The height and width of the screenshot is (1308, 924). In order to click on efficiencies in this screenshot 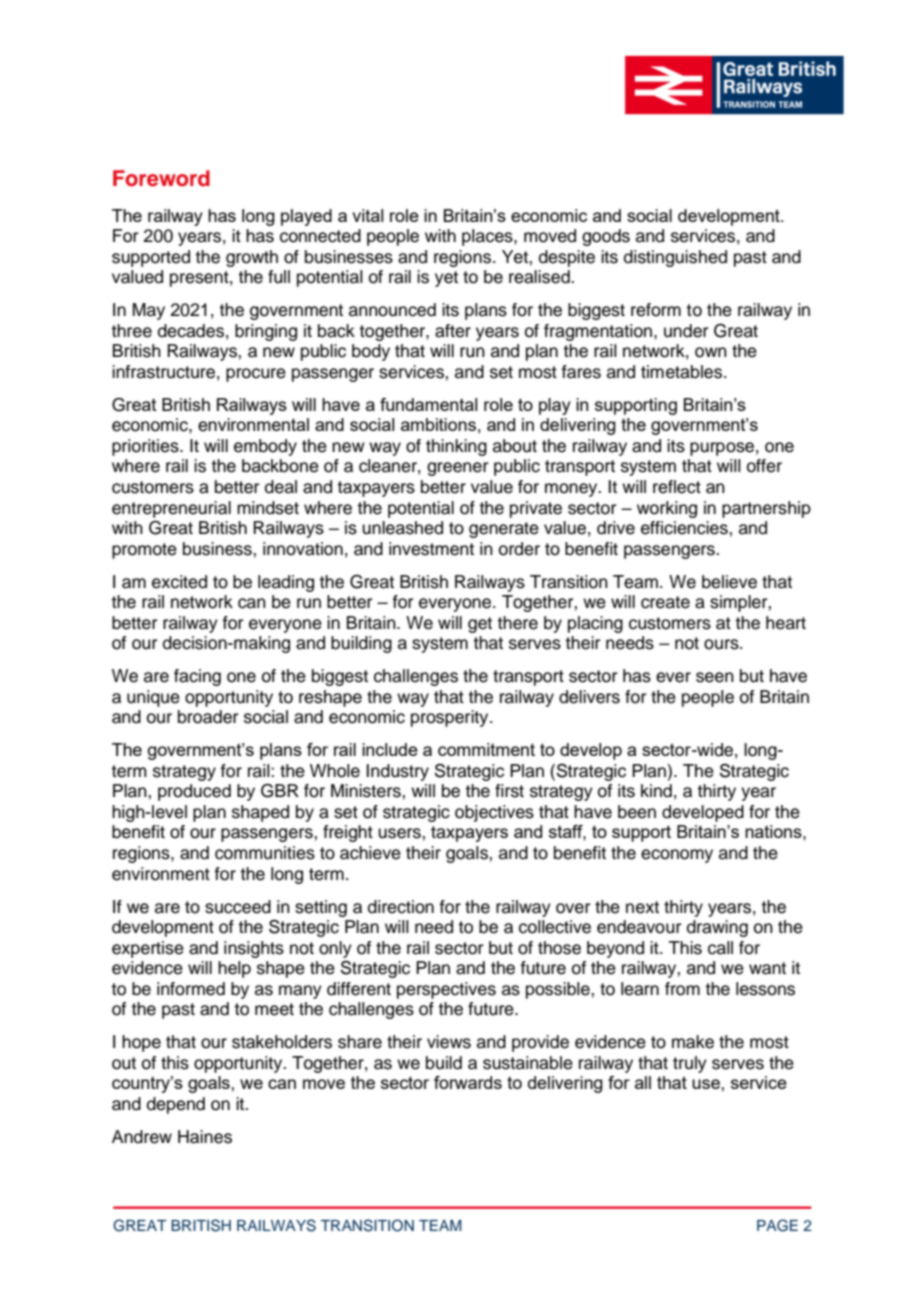, I will do `click(685, 528)`.
